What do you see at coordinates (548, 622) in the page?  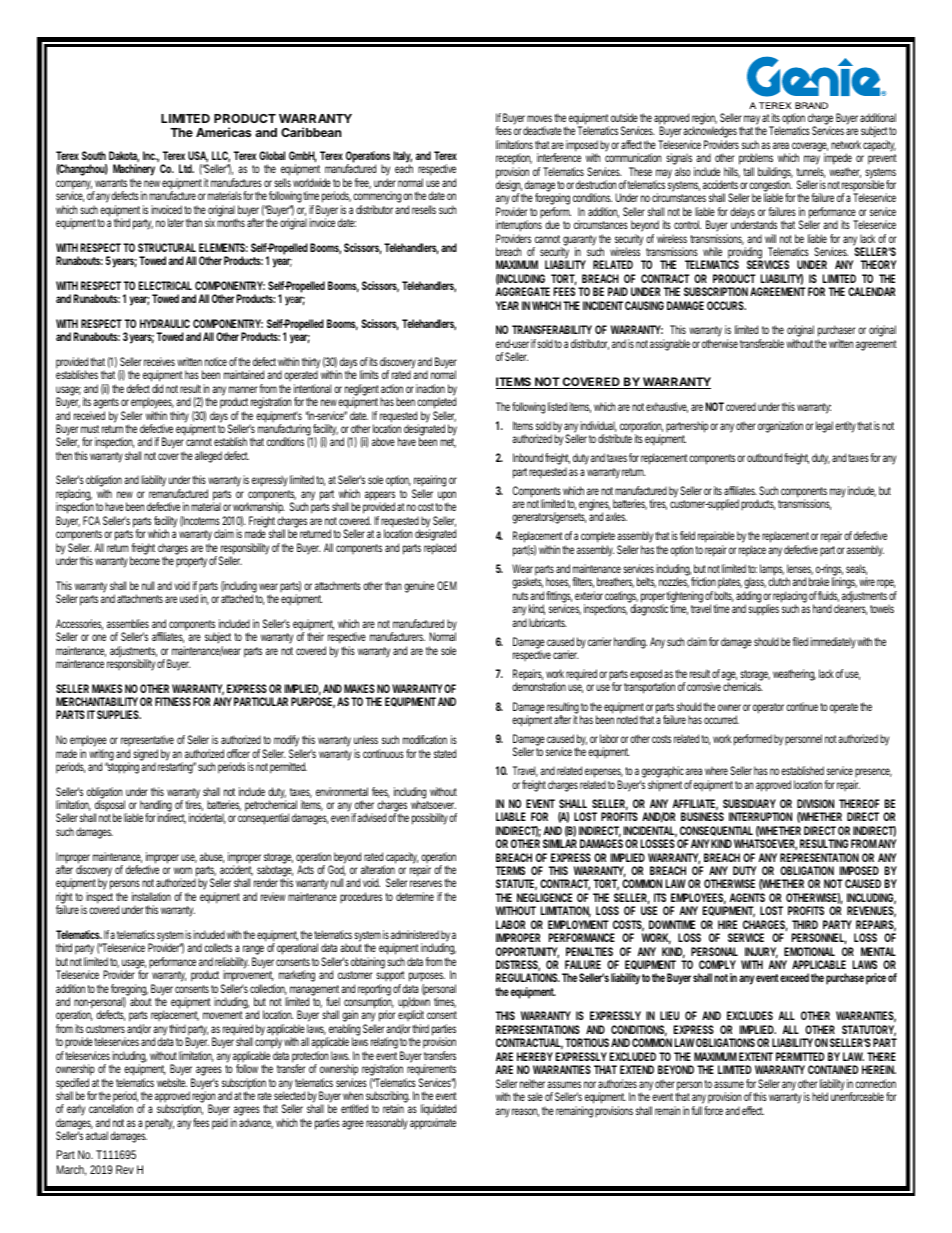 I see `lubricants` at bounding box center [548, 622].
